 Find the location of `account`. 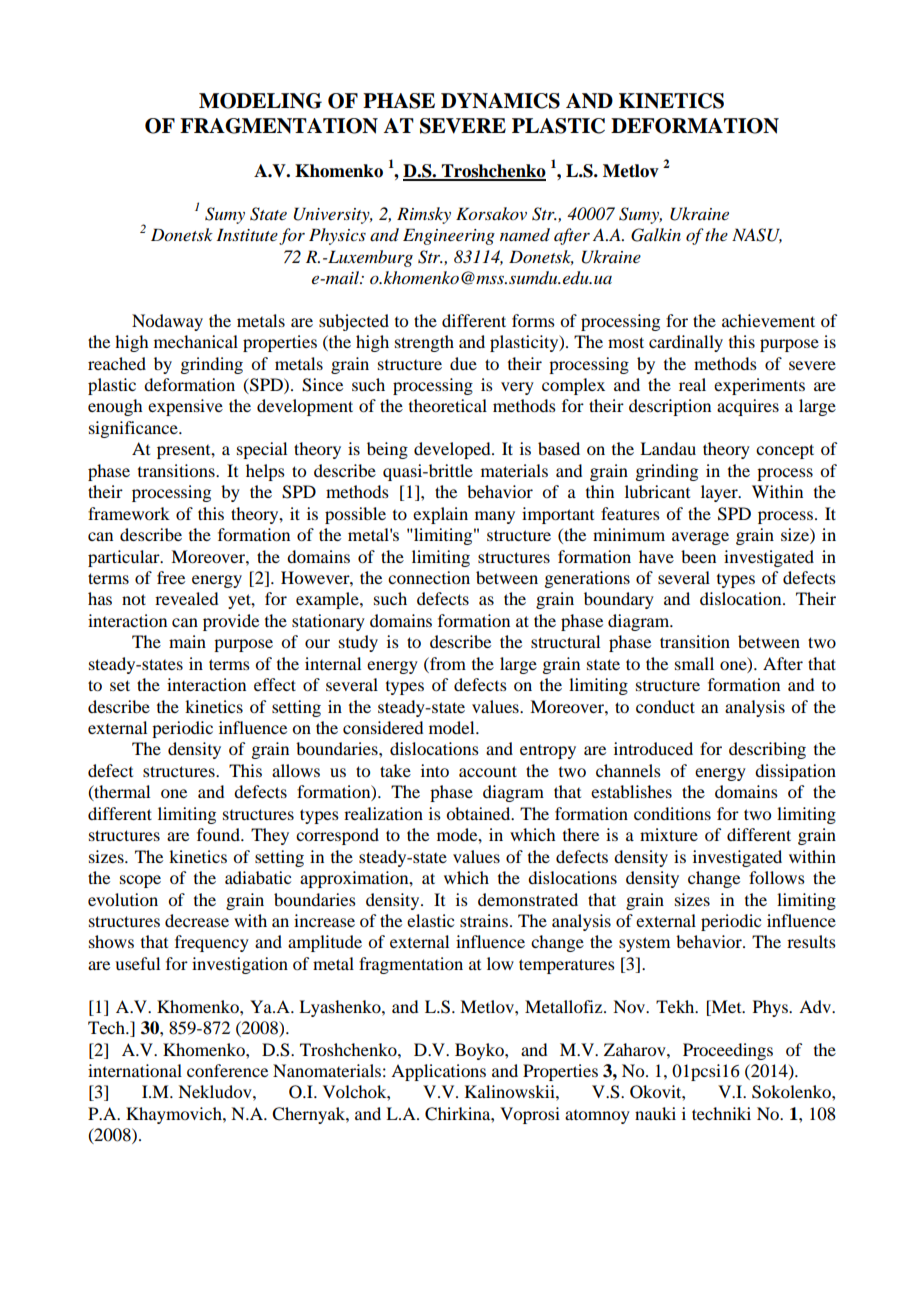

account is located at coordinates (488, 771).
